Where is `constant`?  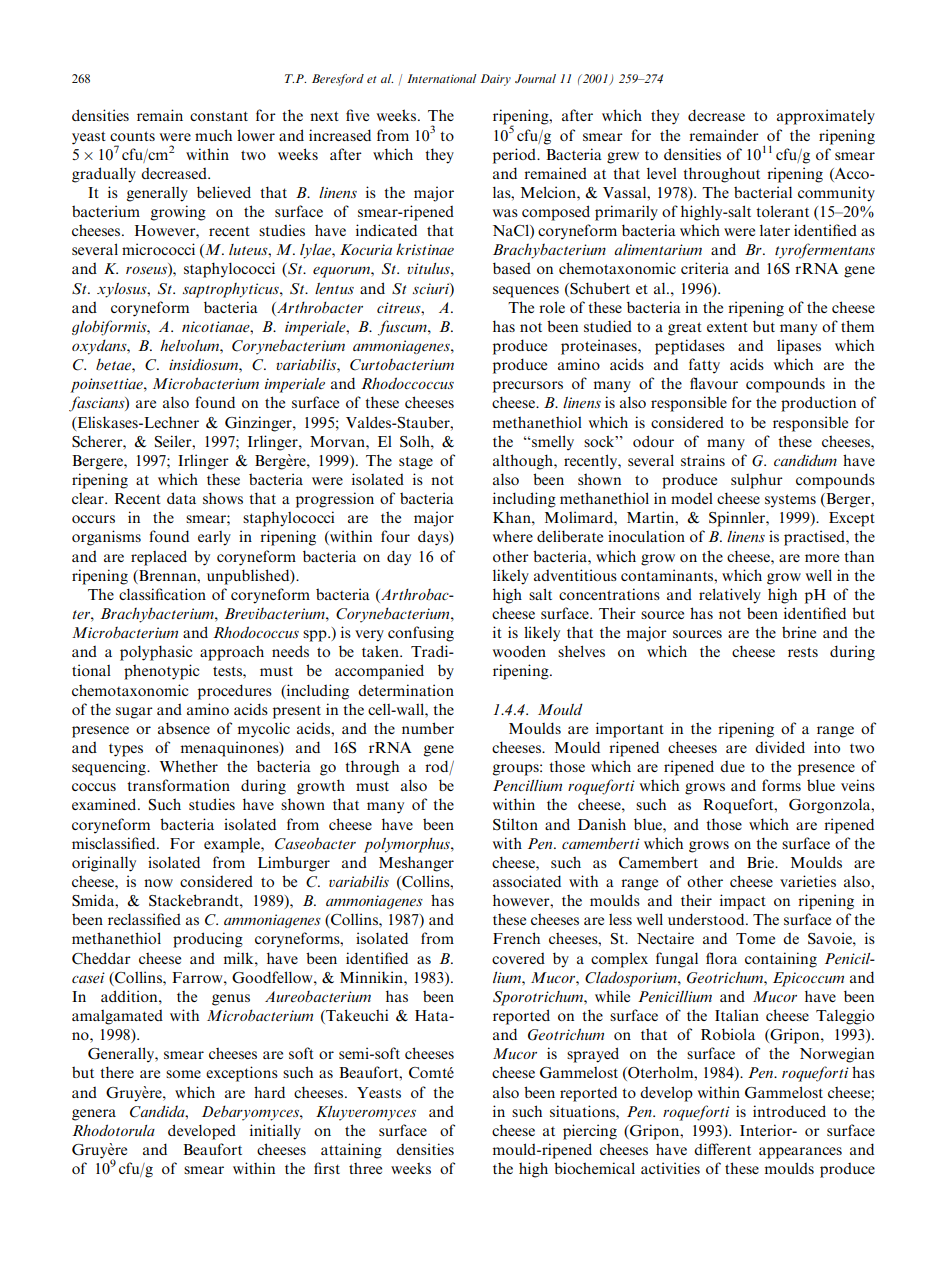
constant is located at coordinates (219, 116).
